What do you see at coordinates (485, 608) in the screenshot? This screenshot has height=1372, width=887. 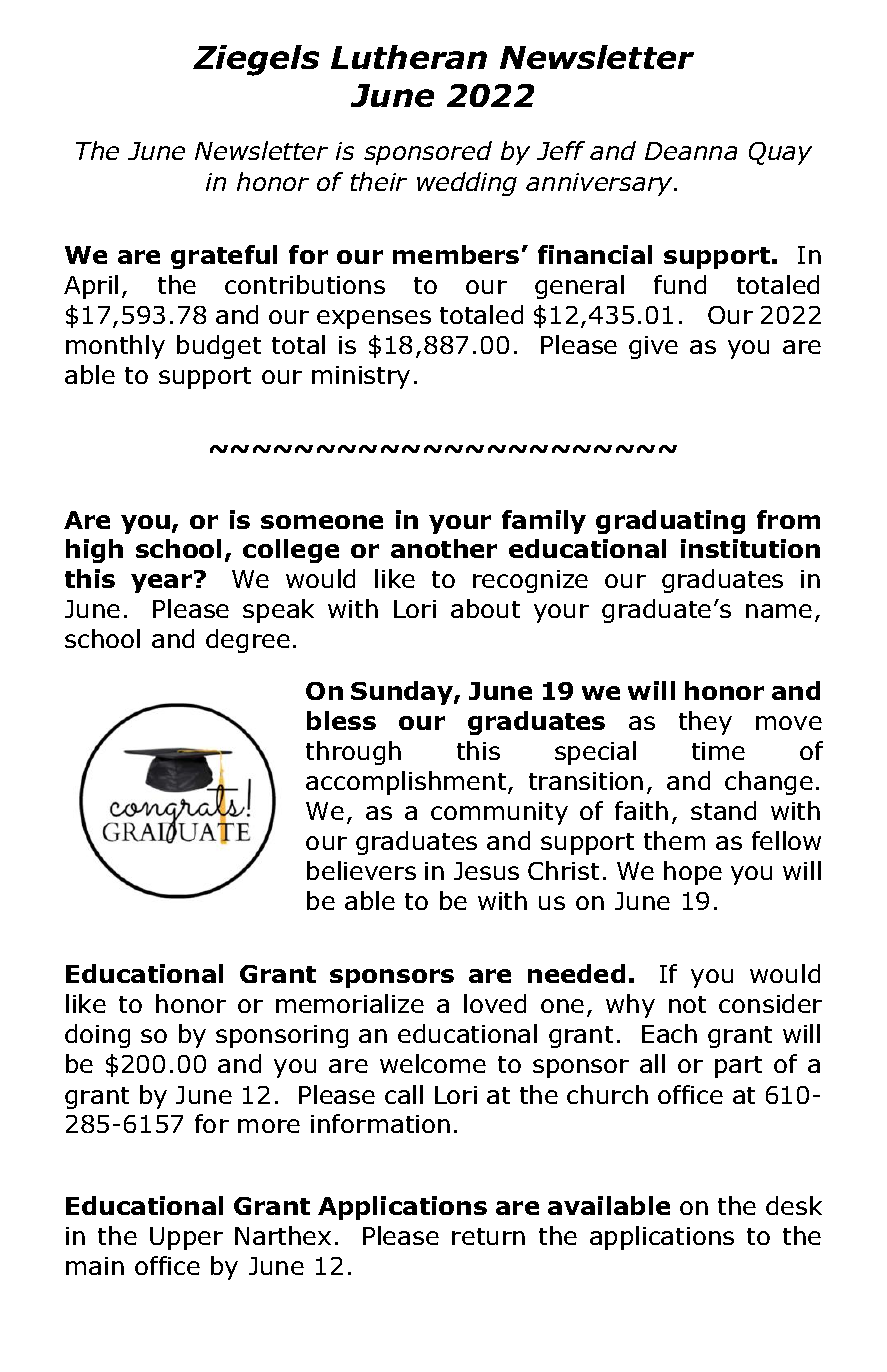 I see `about` at bounding box center [485, 608].
